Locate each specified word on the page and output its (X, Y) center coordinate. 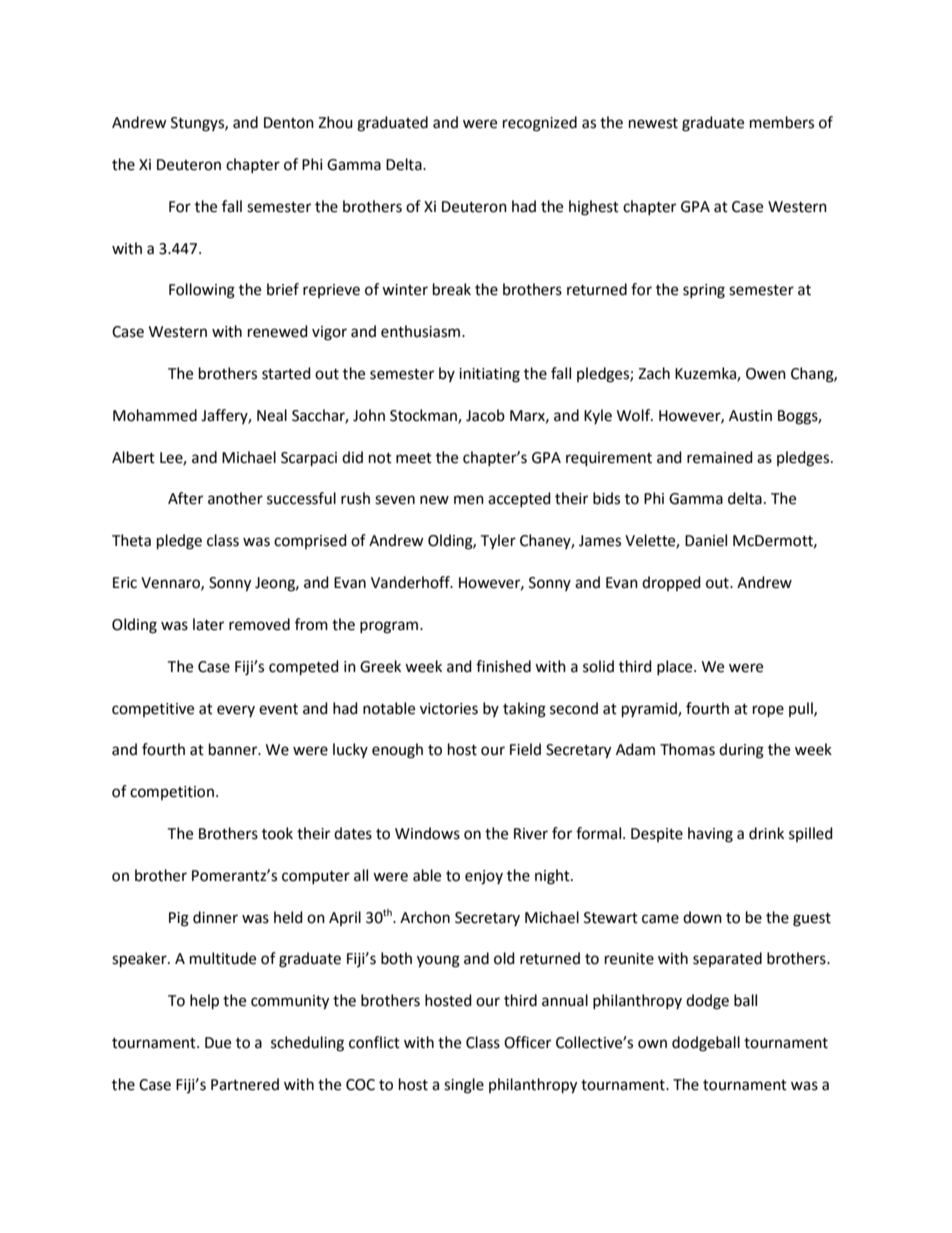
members (782, 122)
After (185, 498)
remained (720, 457)
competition (172, 793)
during (741, 751)
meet (414, 458)
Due (218, 1043)
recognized (540, 124)
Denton (289, 123)
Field (525, 749)
